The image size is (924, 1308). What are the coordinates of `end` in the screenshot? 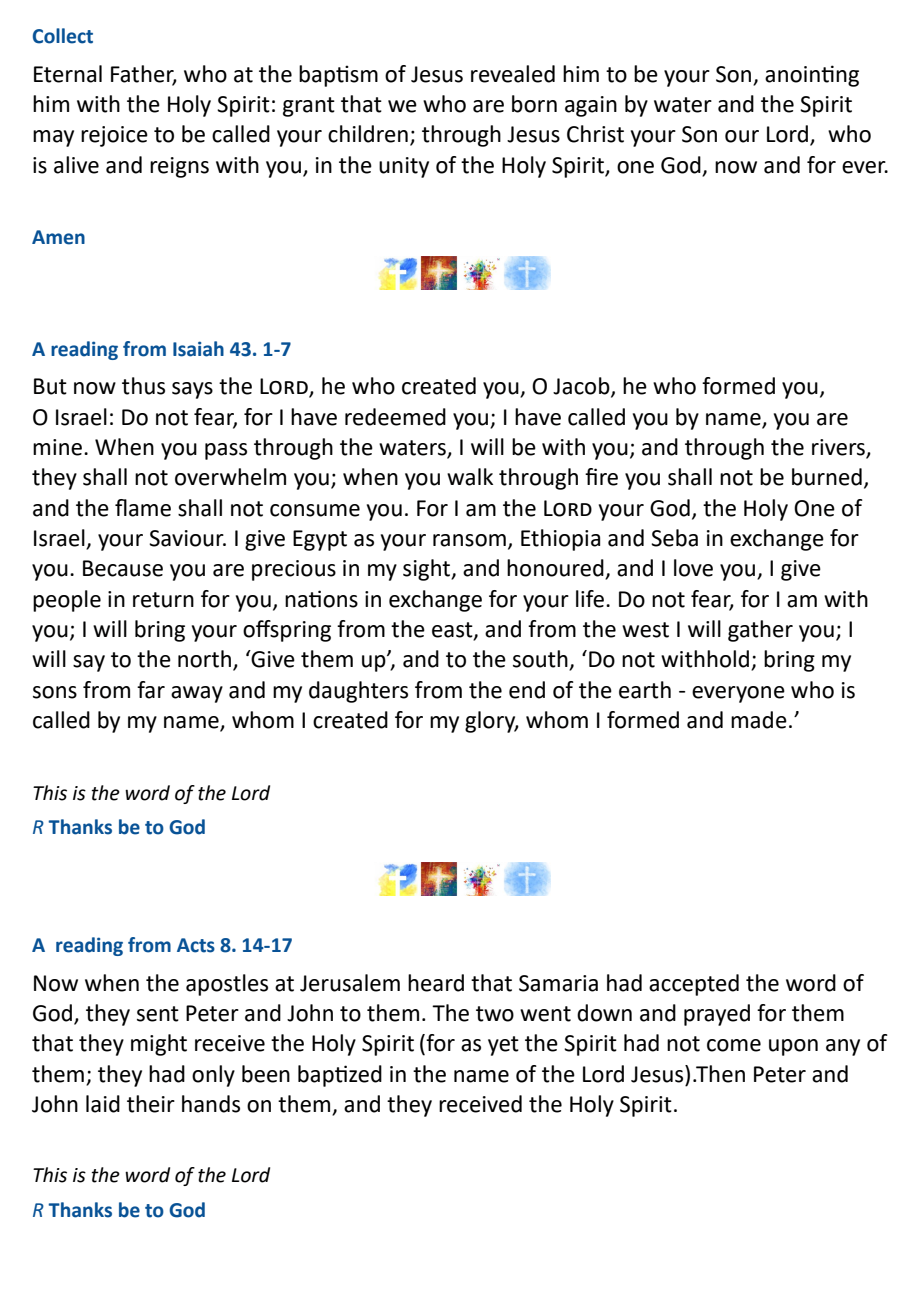 It's located at (527, 690).
